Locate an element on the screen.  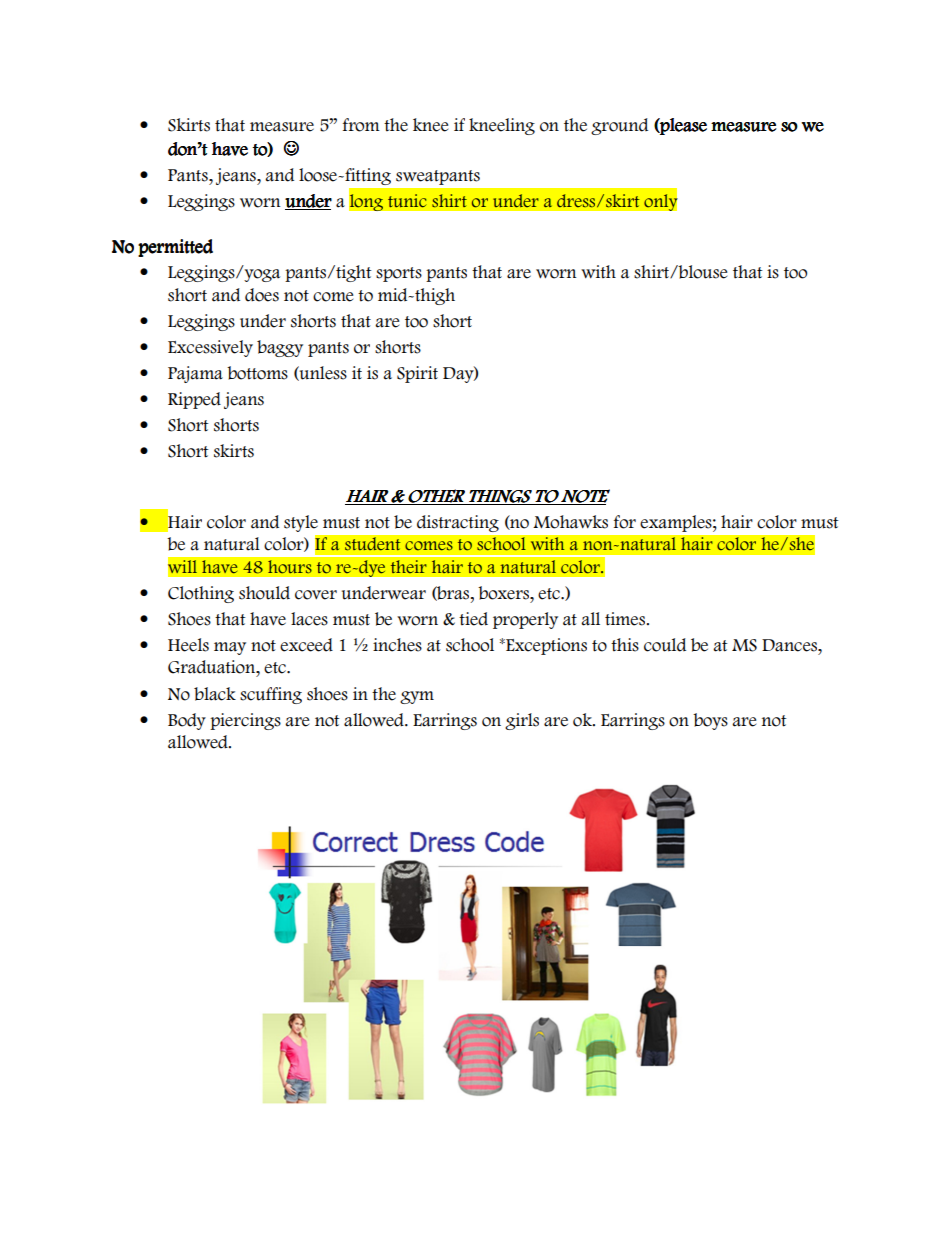
hours is located at coordinates (290, 567).
